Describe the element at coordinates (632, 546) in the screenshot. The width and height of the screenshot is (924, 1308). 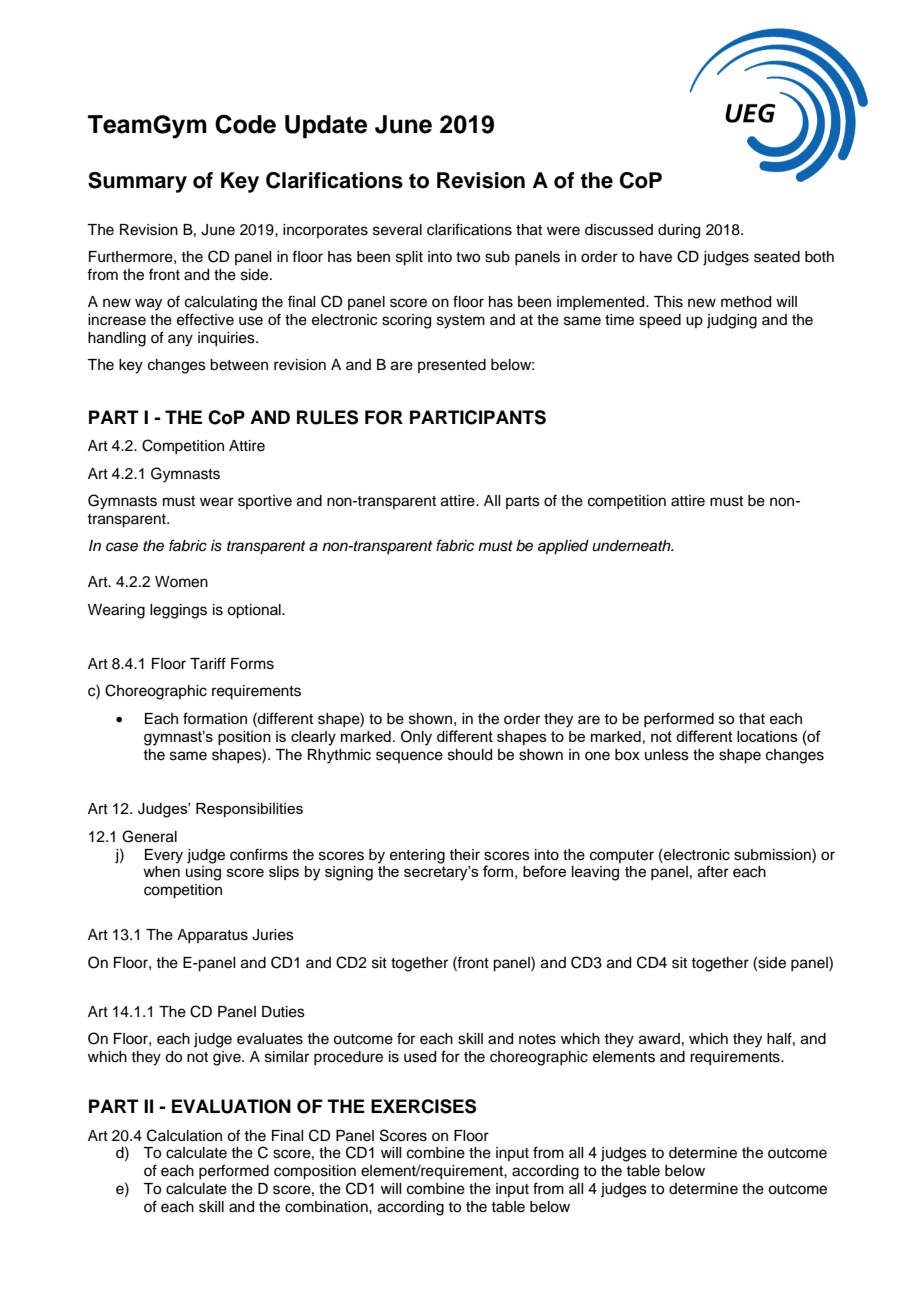
I see `underneath` at that location.
